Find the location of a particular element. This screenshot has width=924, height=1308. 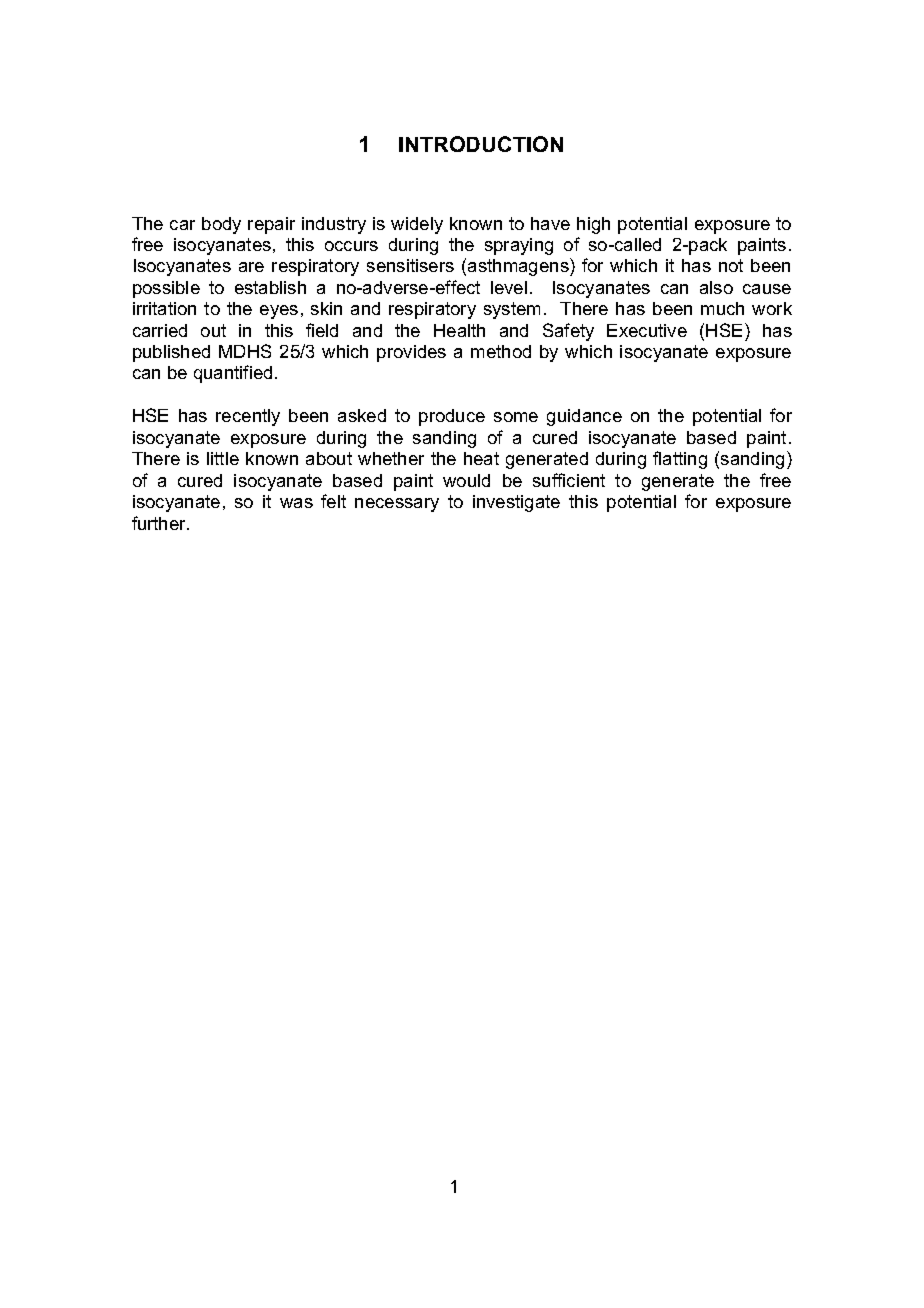

investigate is located at coordinates (516, 503).
